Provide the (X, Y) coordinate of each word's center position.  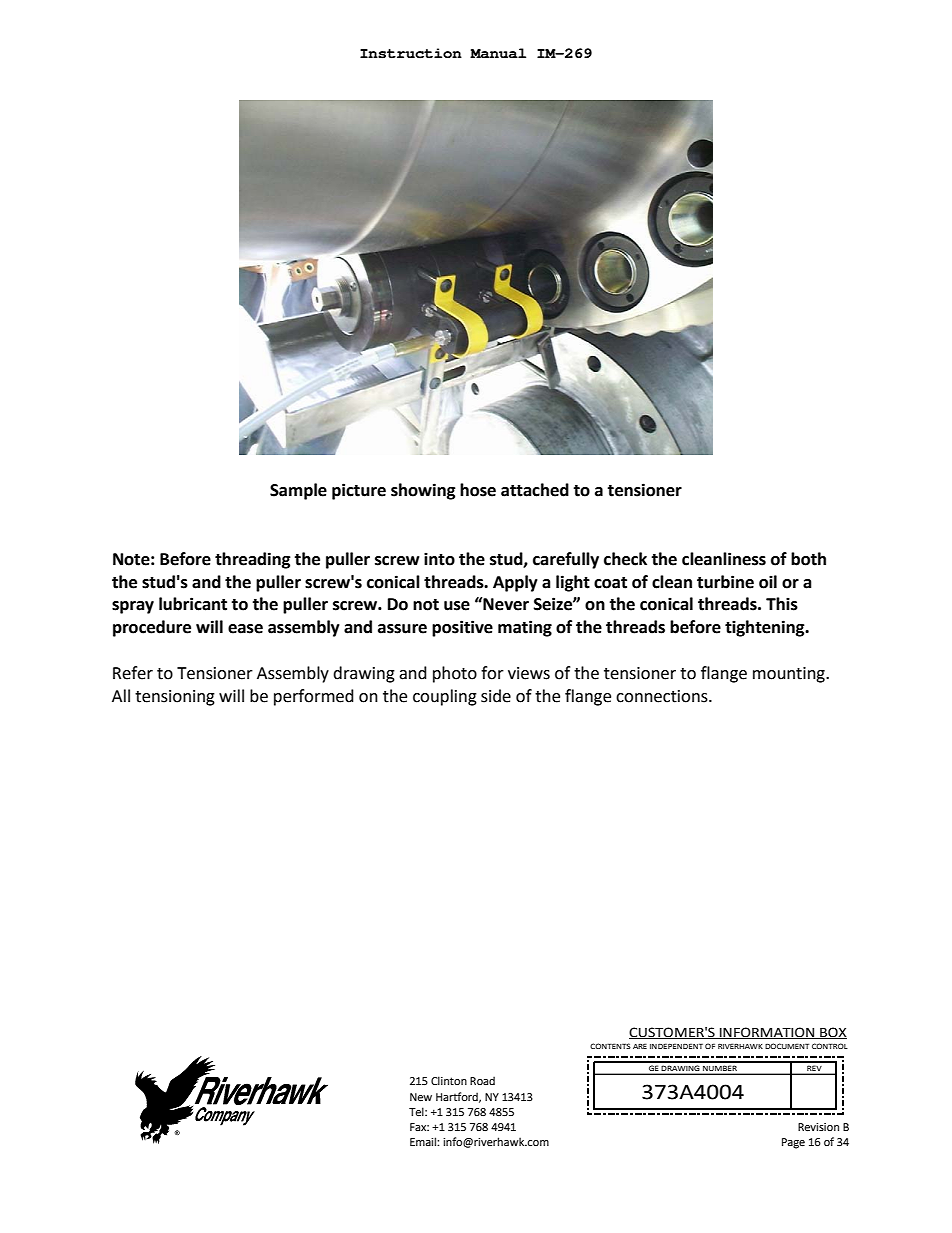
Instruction (411, 53)
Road (482, 1080)
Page (793, 1143)
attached (535, 490)
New (421, 1097)
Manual (498, 53)
